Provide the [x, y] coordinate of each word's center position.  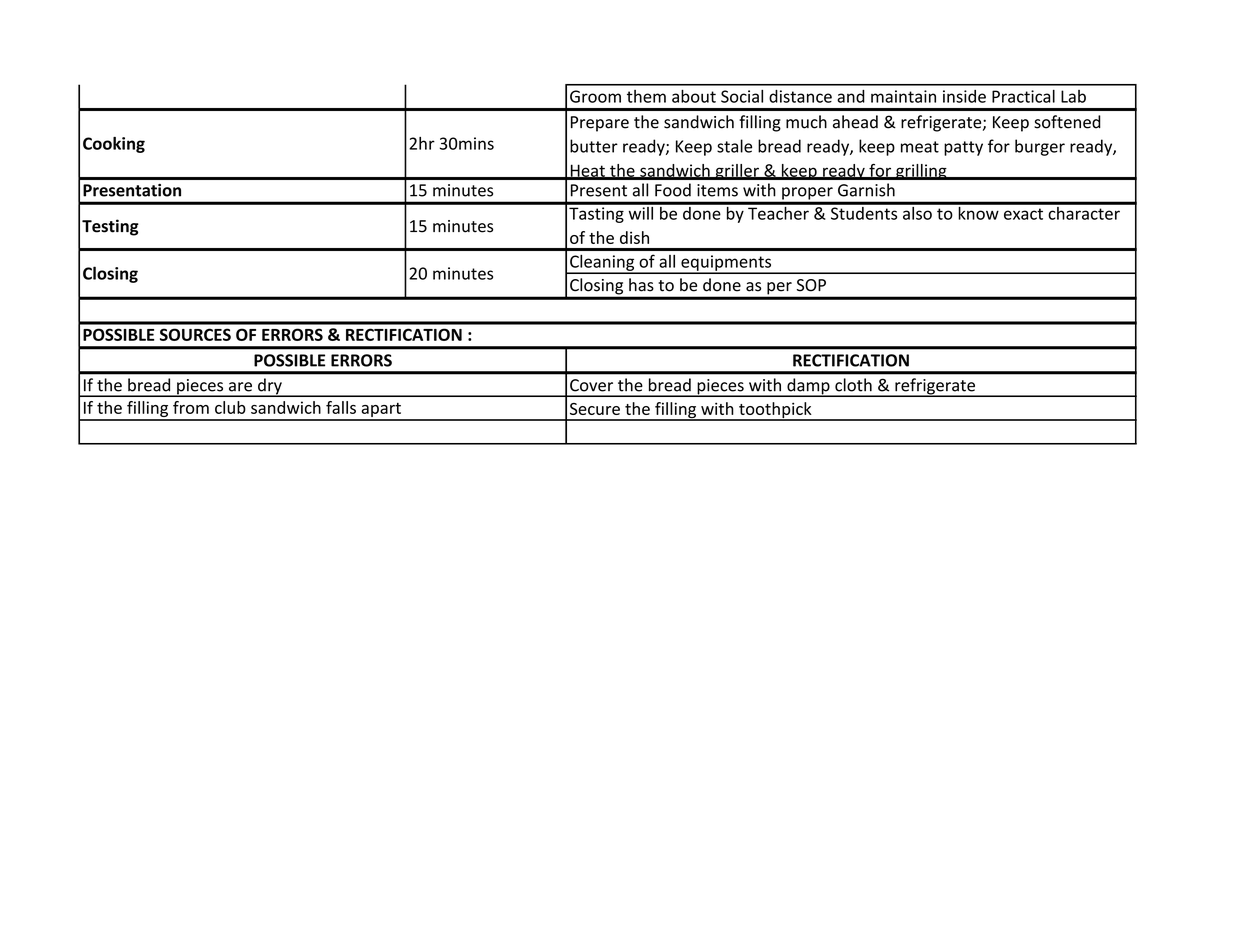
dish [634, 237]
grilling [921, 172]
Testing [110, 227]
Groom [595, 96]
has [641, 285]
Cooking [114, 145]
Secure [595, 409]
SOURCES [195, 334]
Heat [587, 171]
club [230, 407]
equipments [726, 264]
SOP [811, 285]
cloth [853, 385]
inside [964, 96]
